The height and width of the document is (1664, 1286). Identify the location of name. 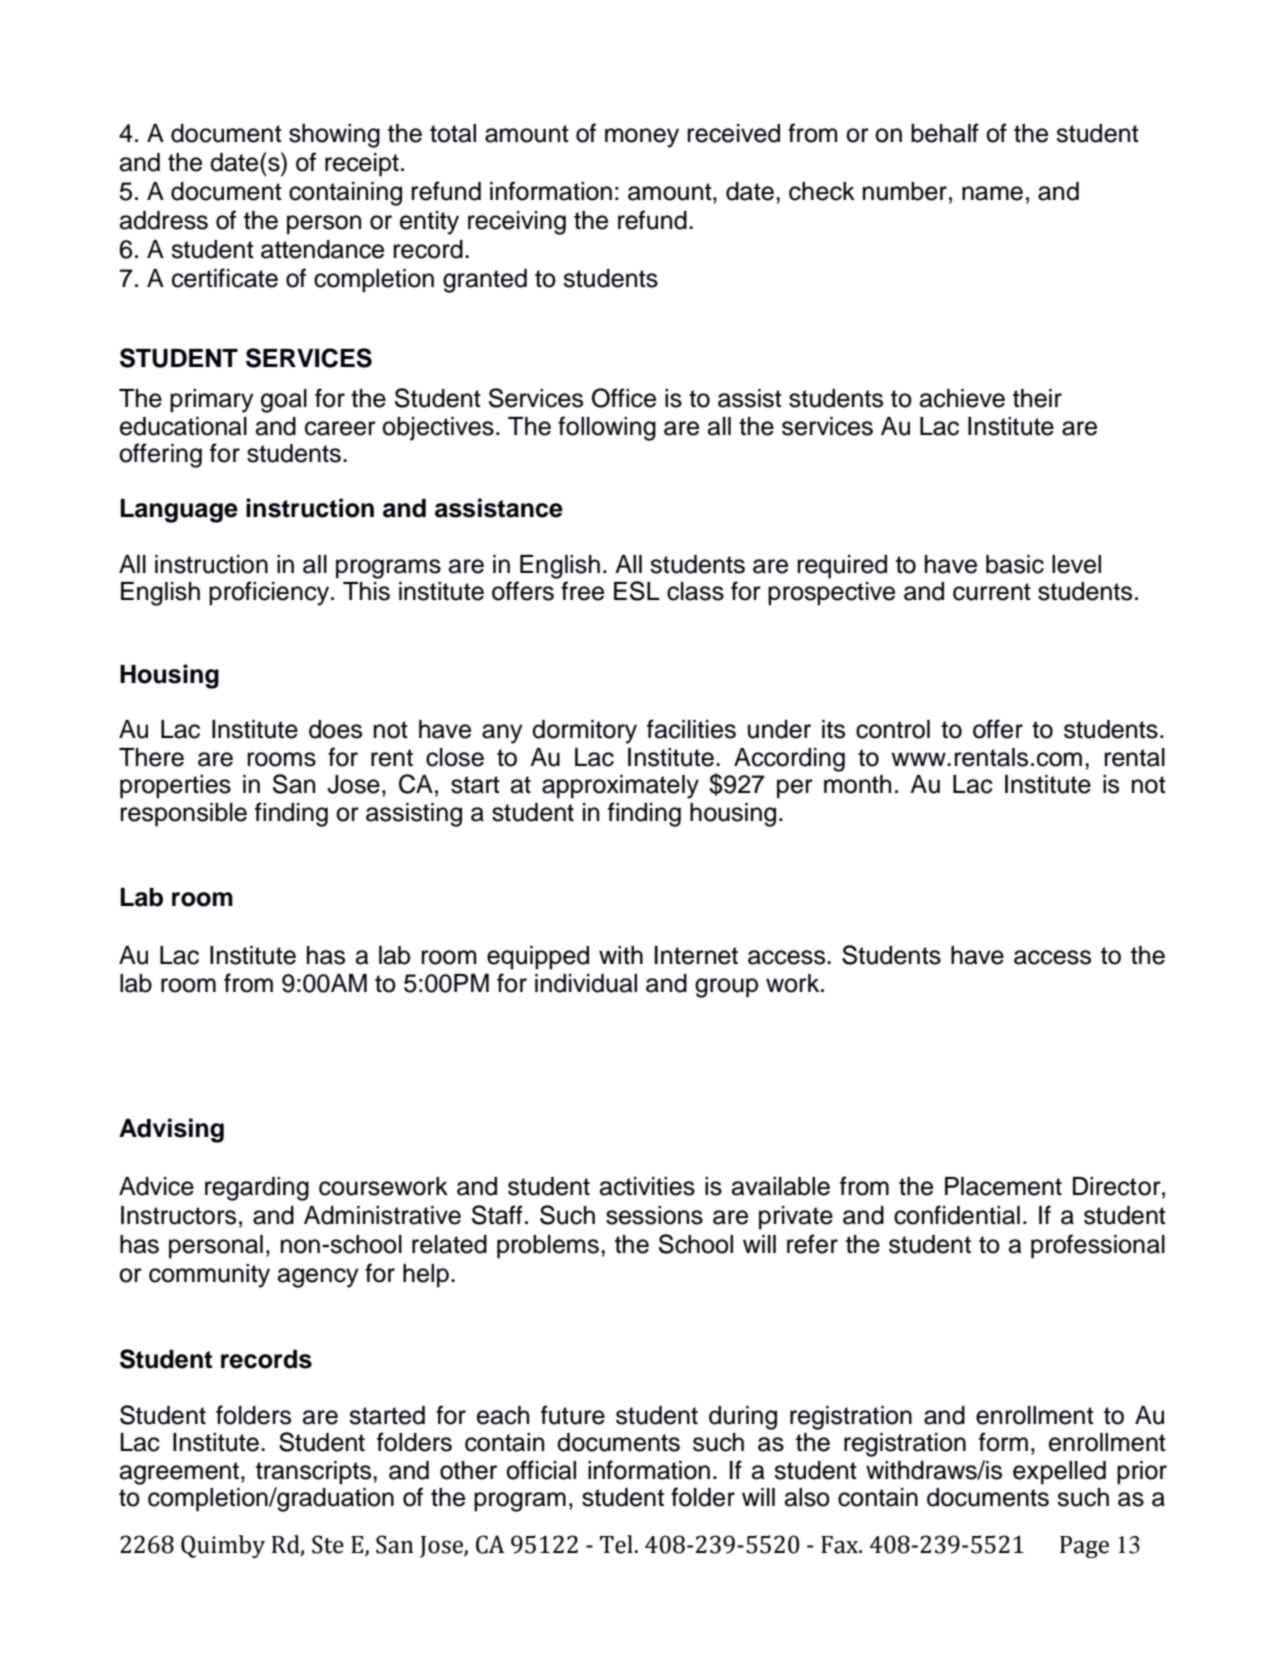
(992, 193).
